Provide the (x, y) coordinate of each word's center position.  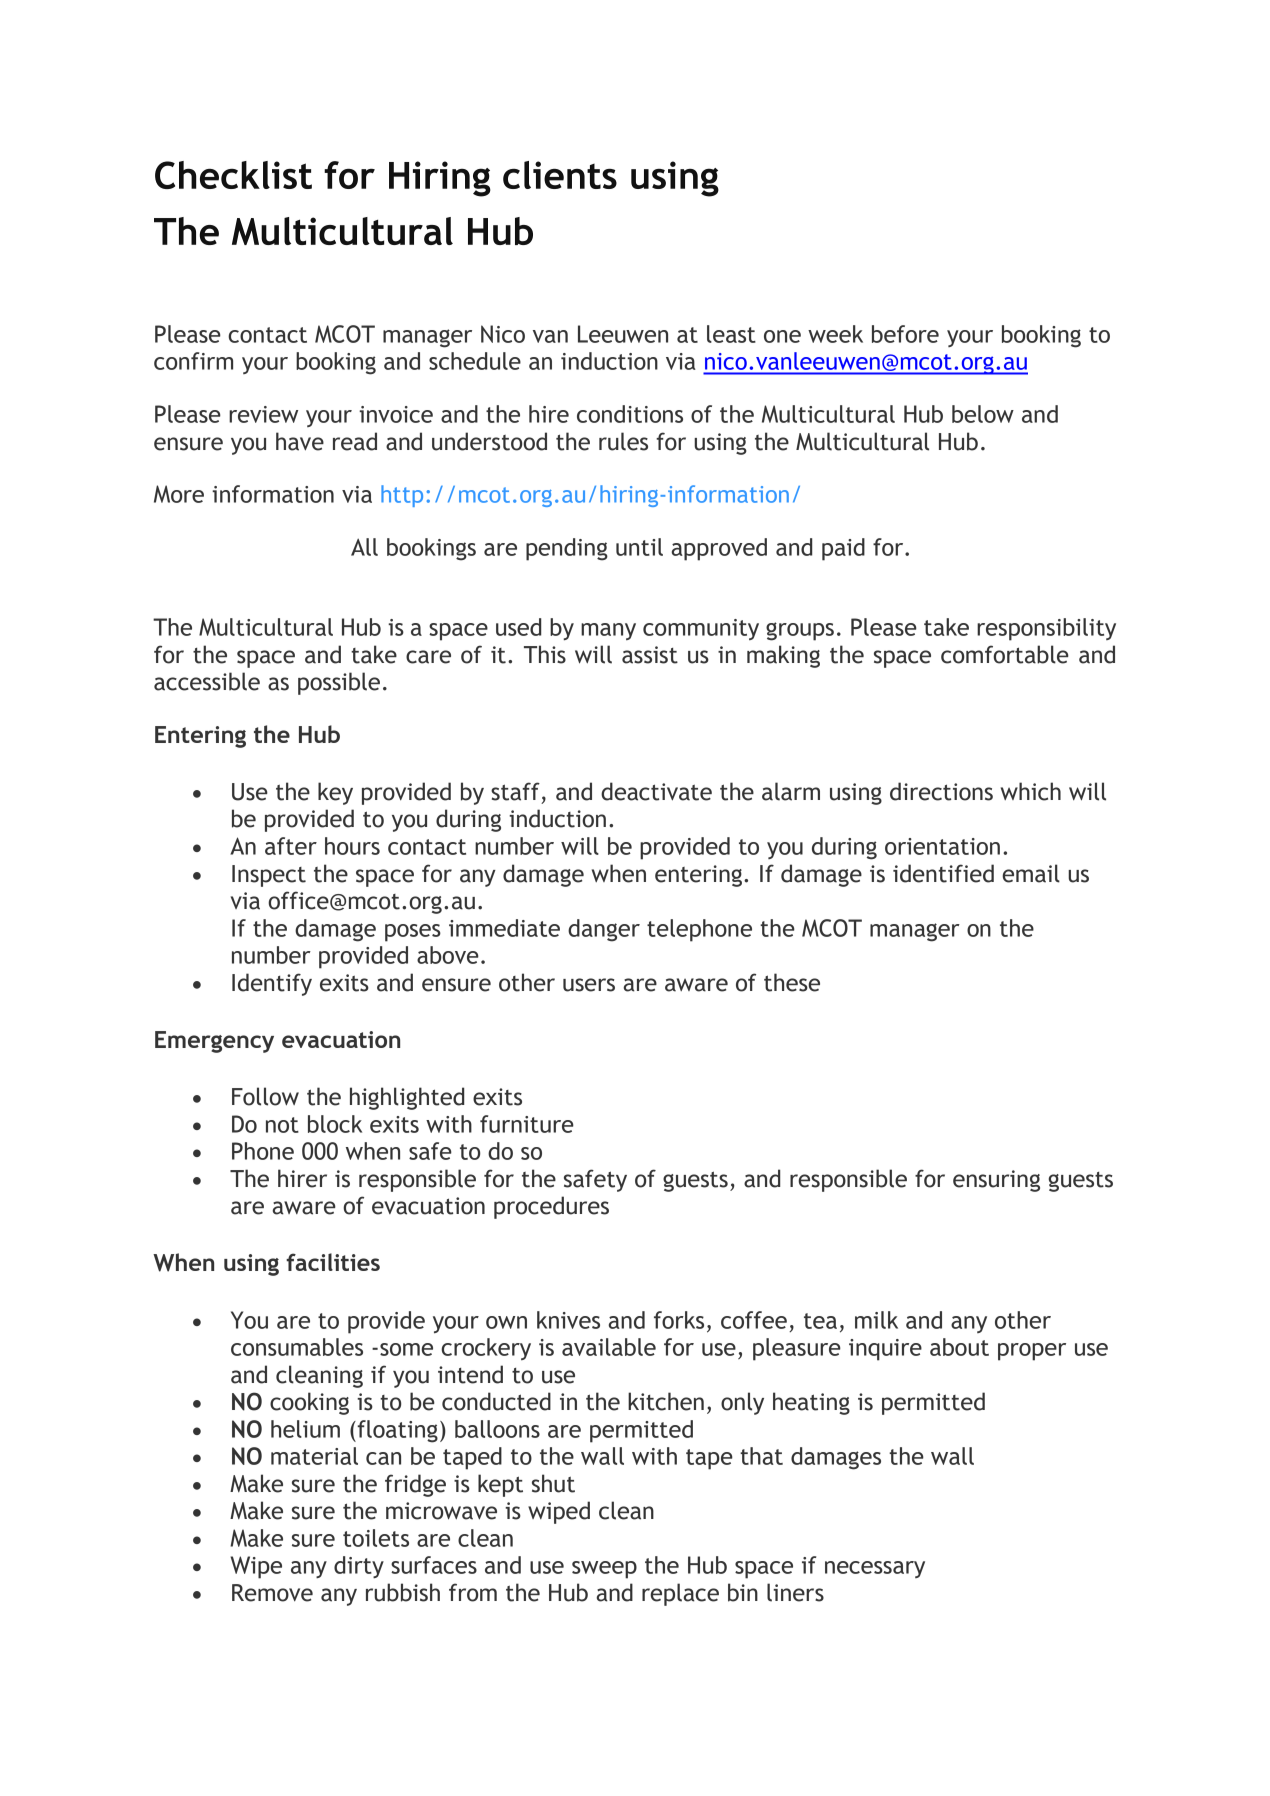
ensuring (996, 1181)
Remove (272, 1593)
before (905, 334)
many (608, 631)
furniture (527, 1124)
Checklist (233, 175)
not (282, 1125)
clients (560, 175)
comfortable (1005, 654)
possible (339, 683)
